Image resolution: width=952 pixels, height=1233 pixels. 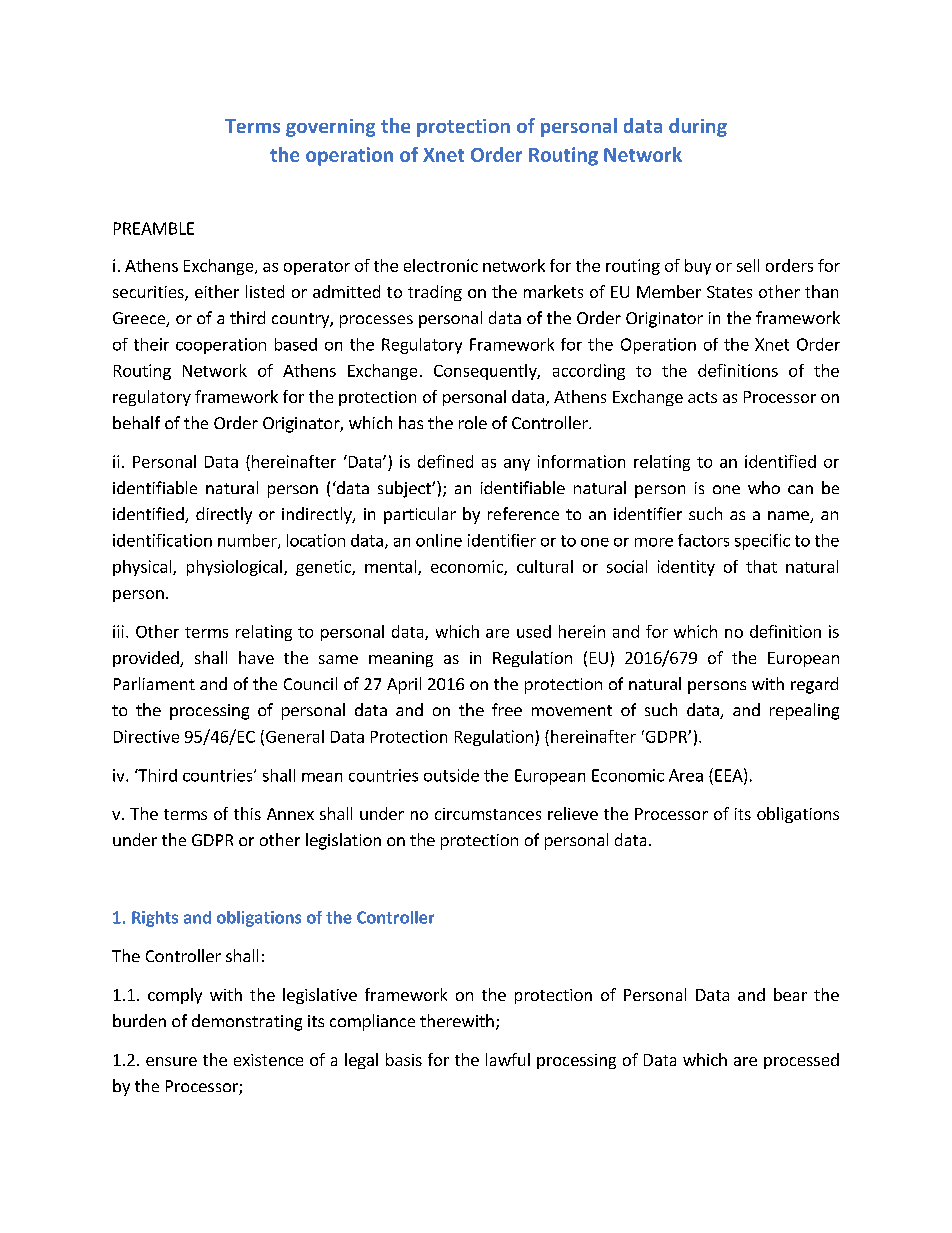 What do you see at coordinates (508, 1059) in the screenshot?
I see `lawful` at bounding box center [508, 1059].
